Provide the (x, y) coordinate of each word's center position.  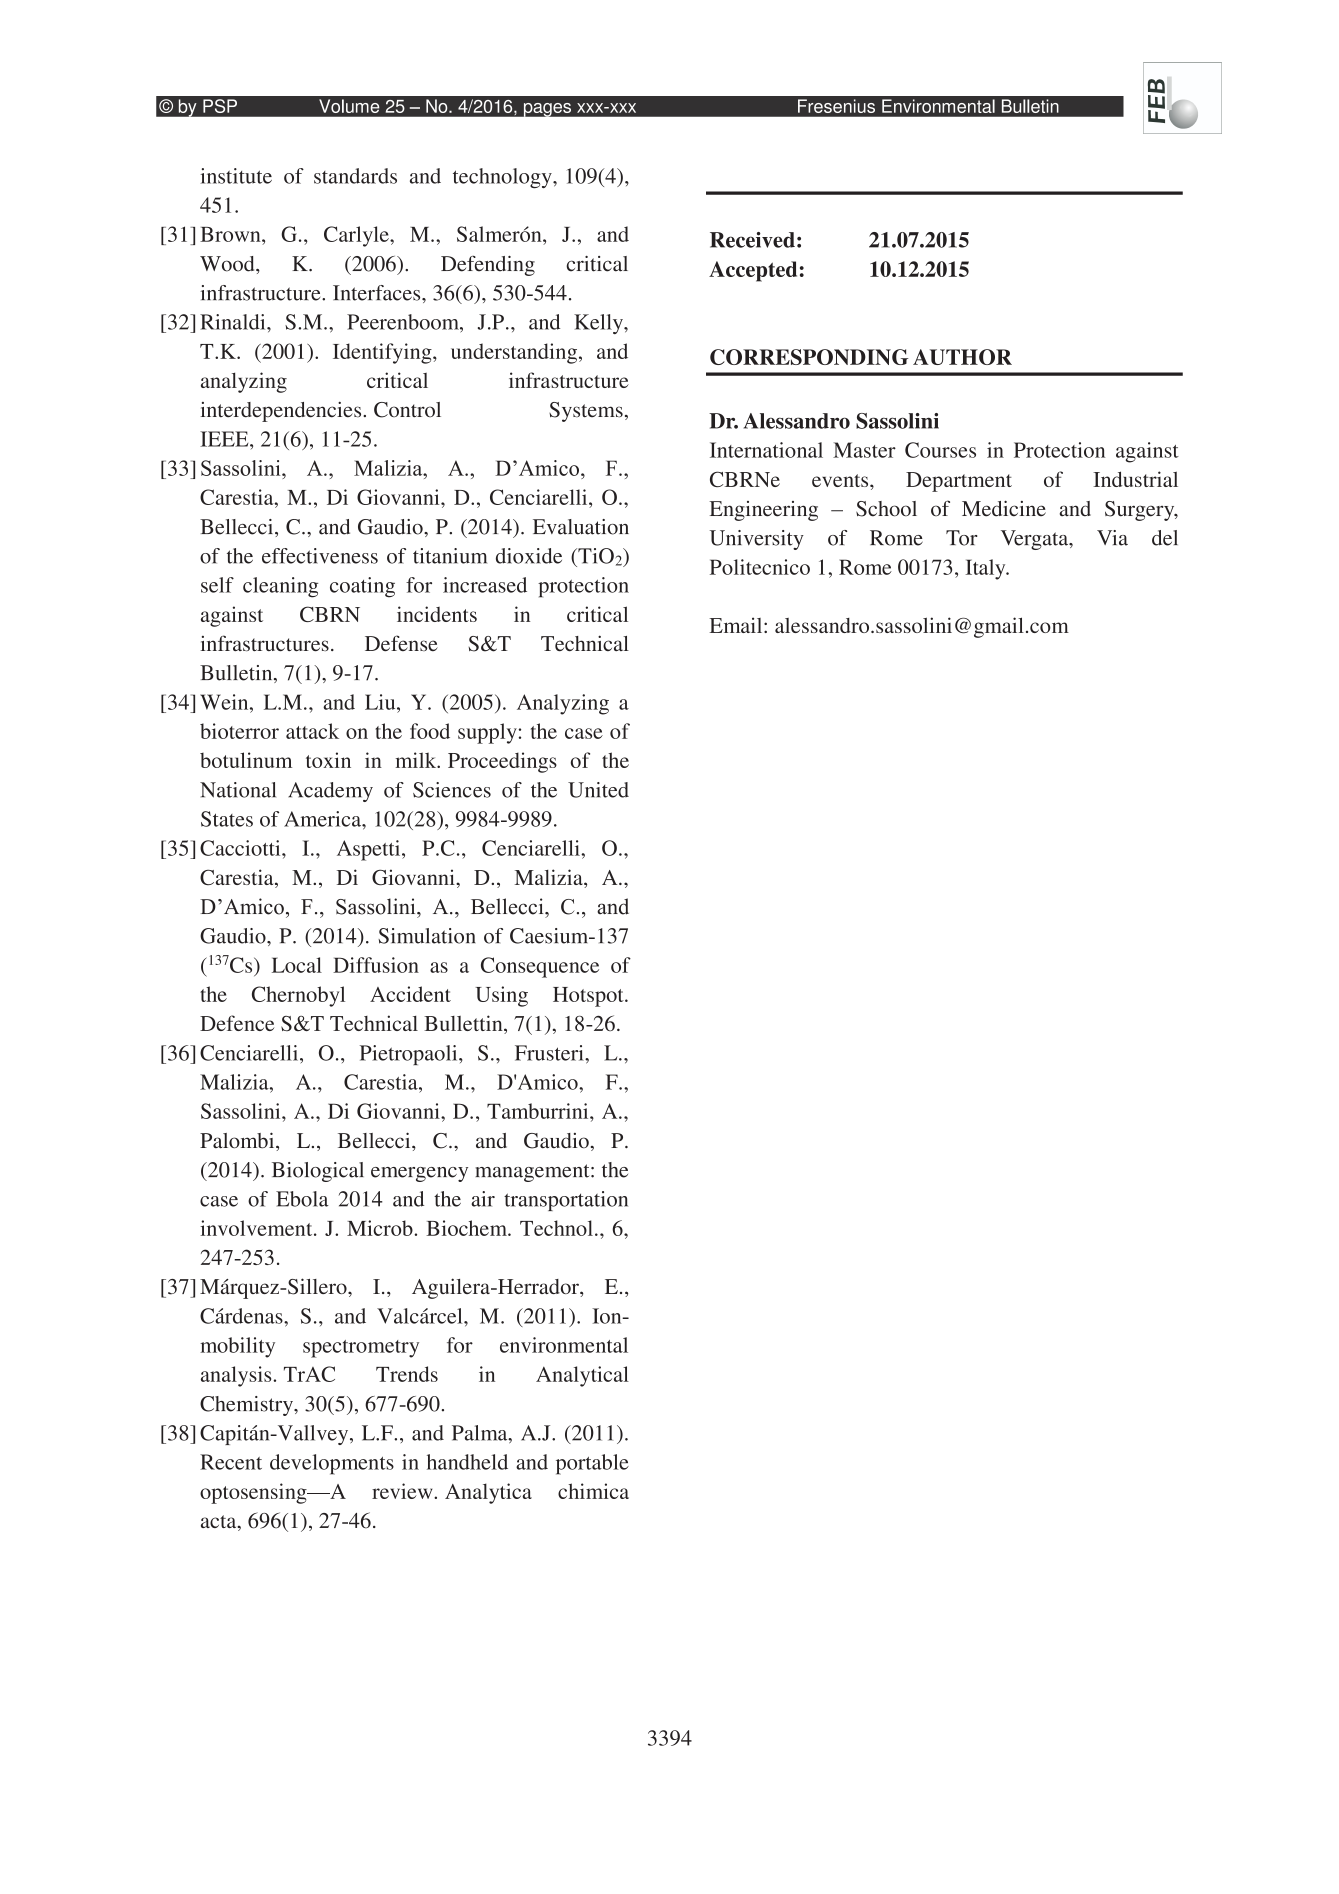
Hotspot (589, 997)
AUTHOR (962, 357)
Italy (986, 569)
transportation (566, 1201)
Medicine (1004, 508)
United (598, 790)
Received (752, 240)
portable (592, 1464)
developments (332, 1464)
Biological (318, 1172)
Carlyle (357, 236)
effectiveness (320, 556)
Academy (330, 792)
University (757, 540)
